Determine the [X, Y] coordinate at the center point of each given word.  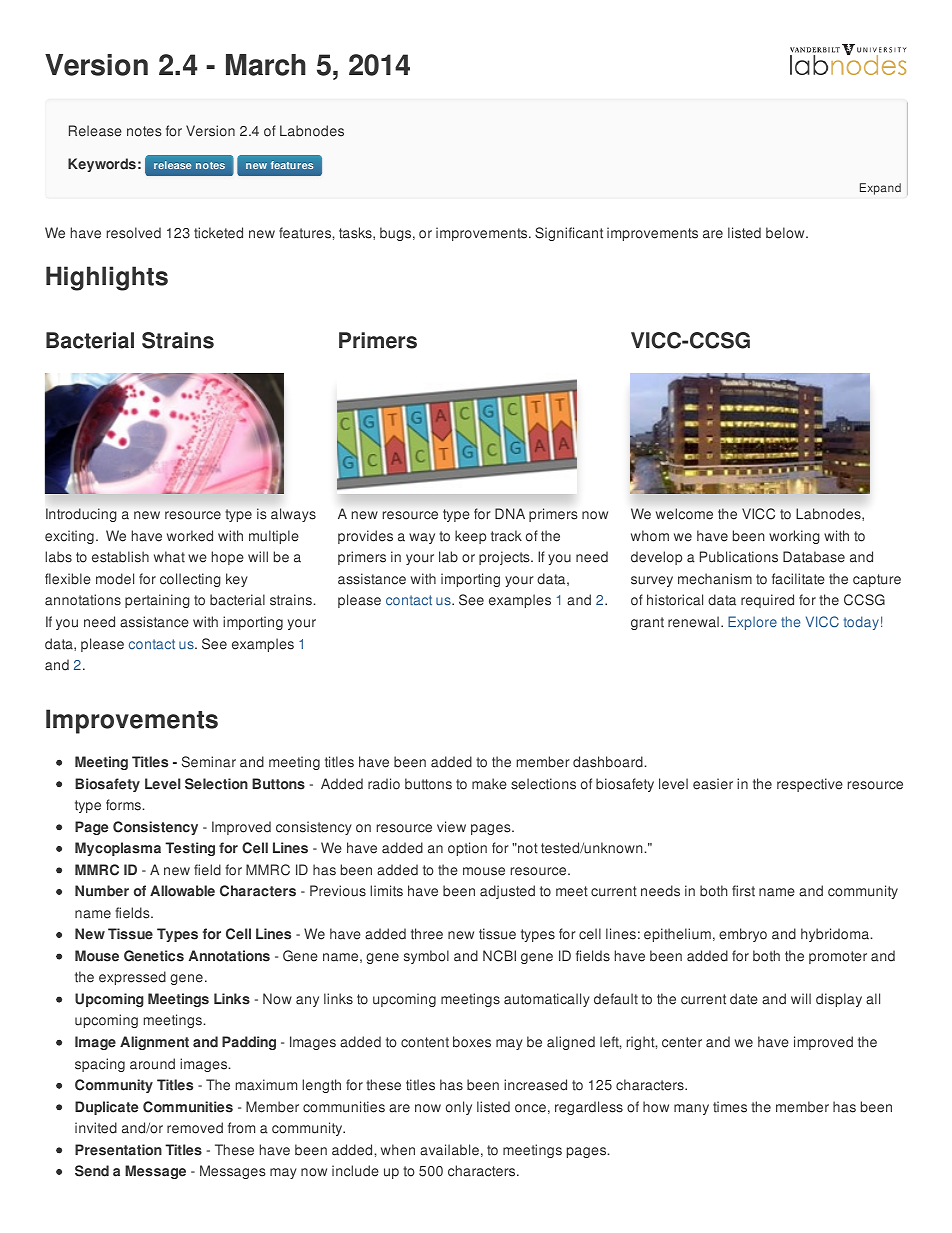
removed [195, 1128]
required [767, 601]
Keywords [102, 165]
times [730, 1107]
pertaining [157, 601]
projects [505, 558]
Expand [880, 189]
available [449, 1150]
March [266, 65]
